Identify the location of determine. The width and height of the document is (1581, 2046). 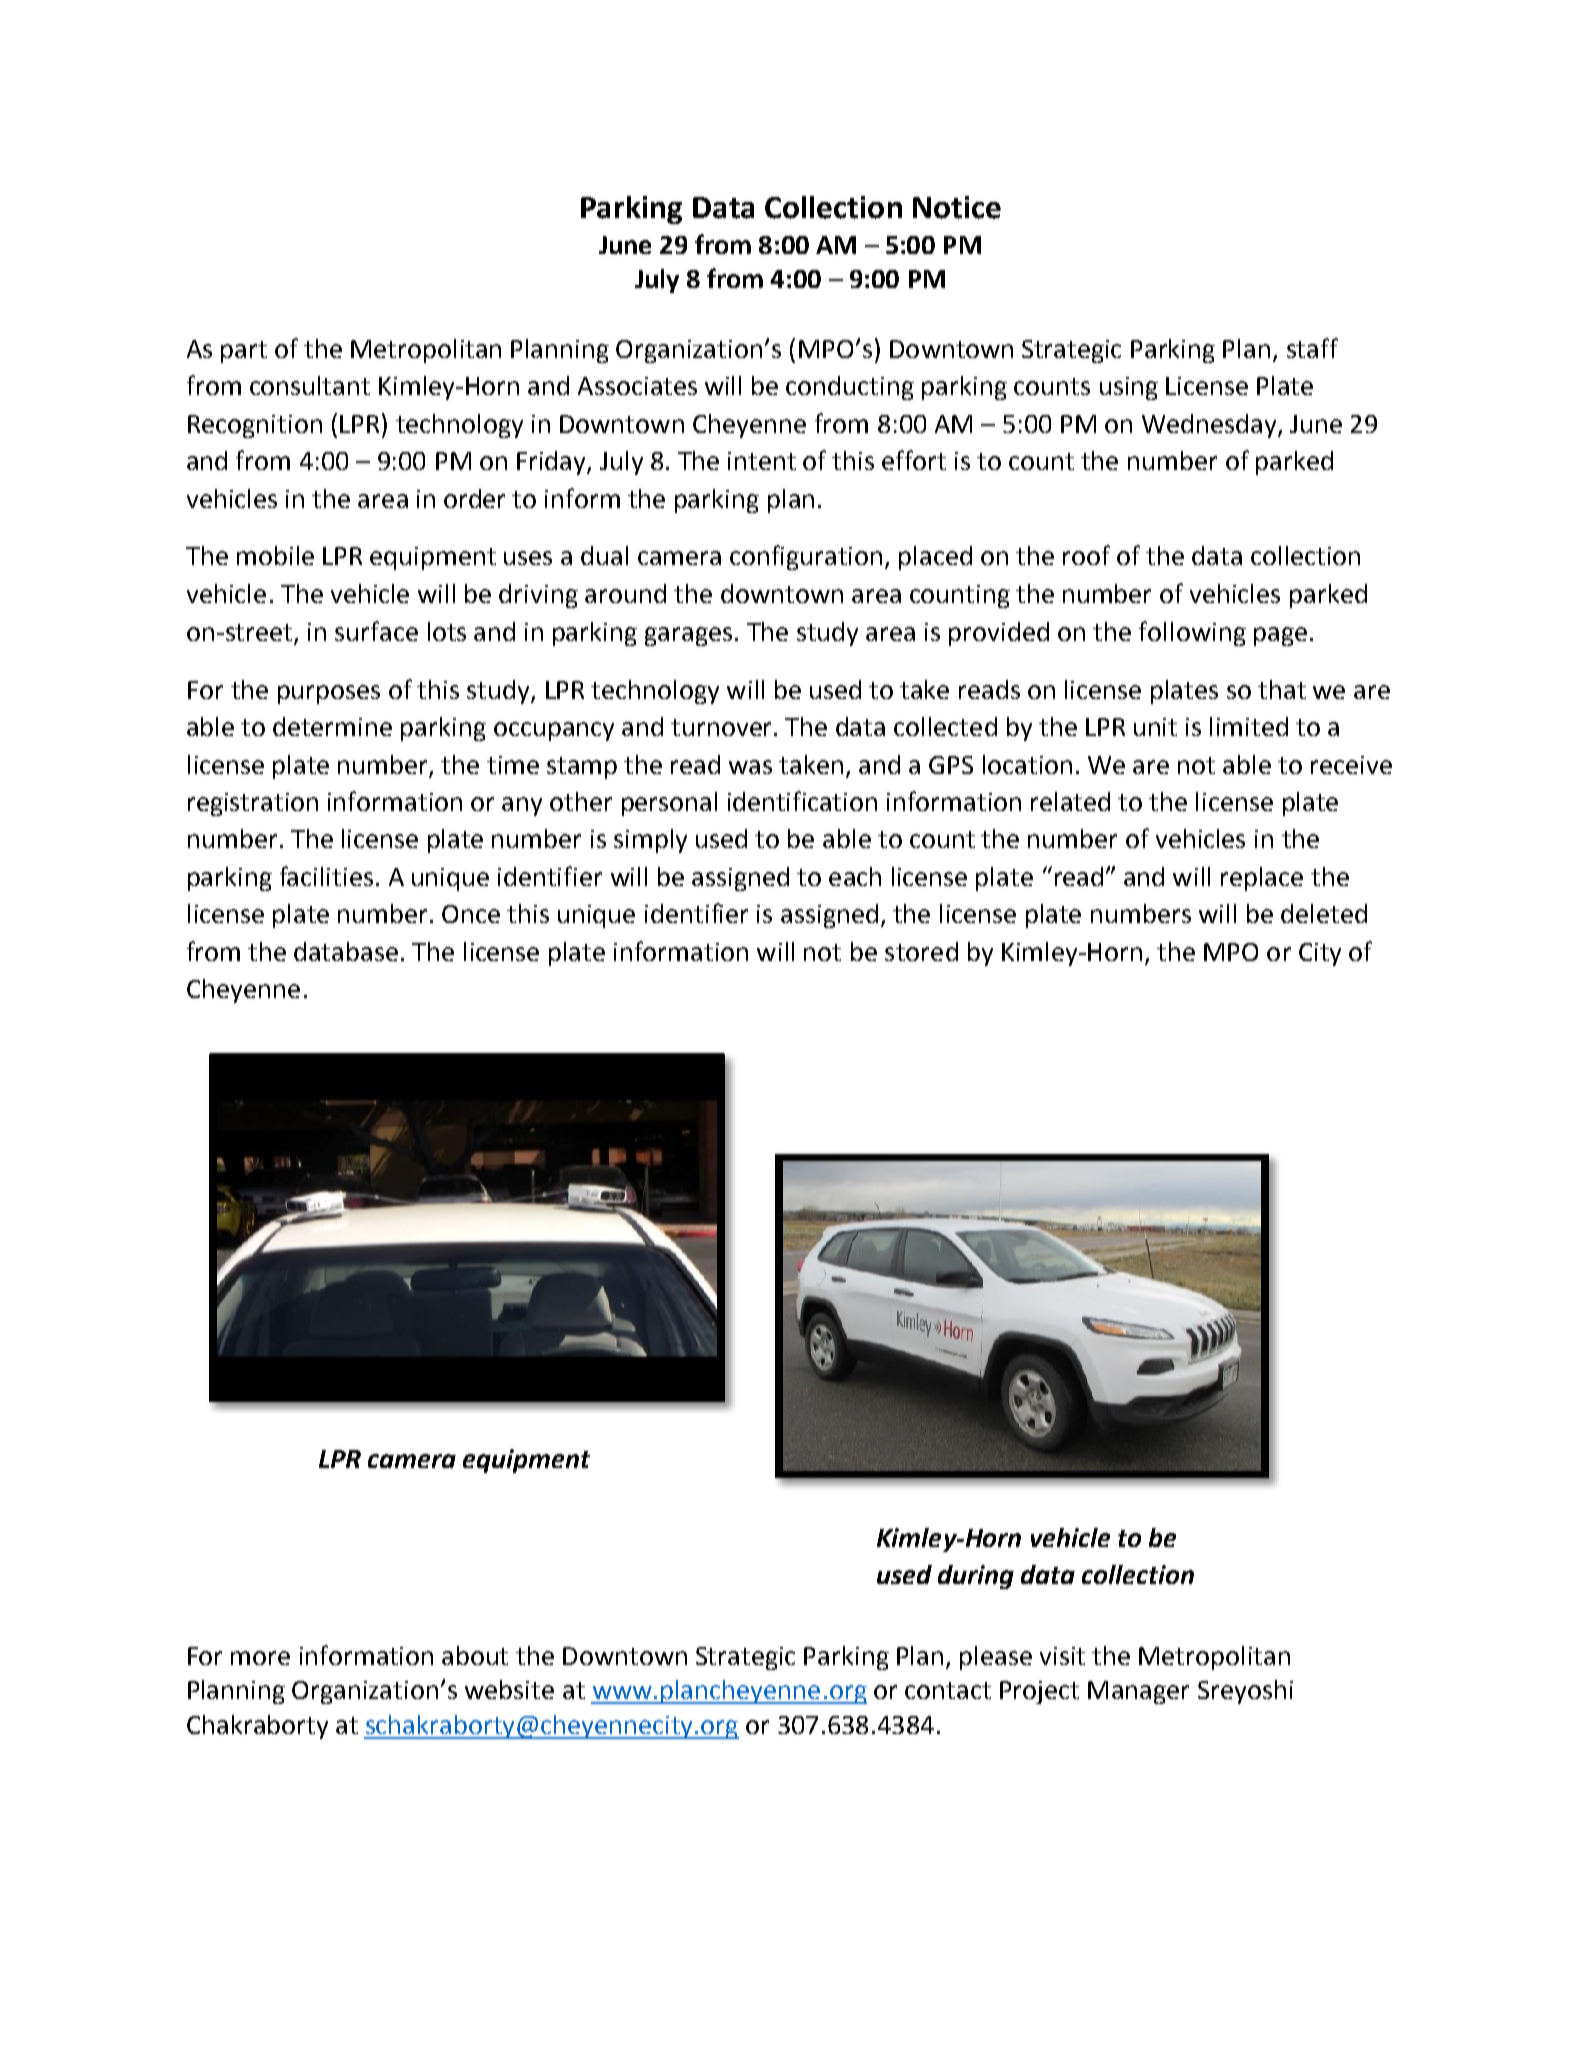
(332, 726).
